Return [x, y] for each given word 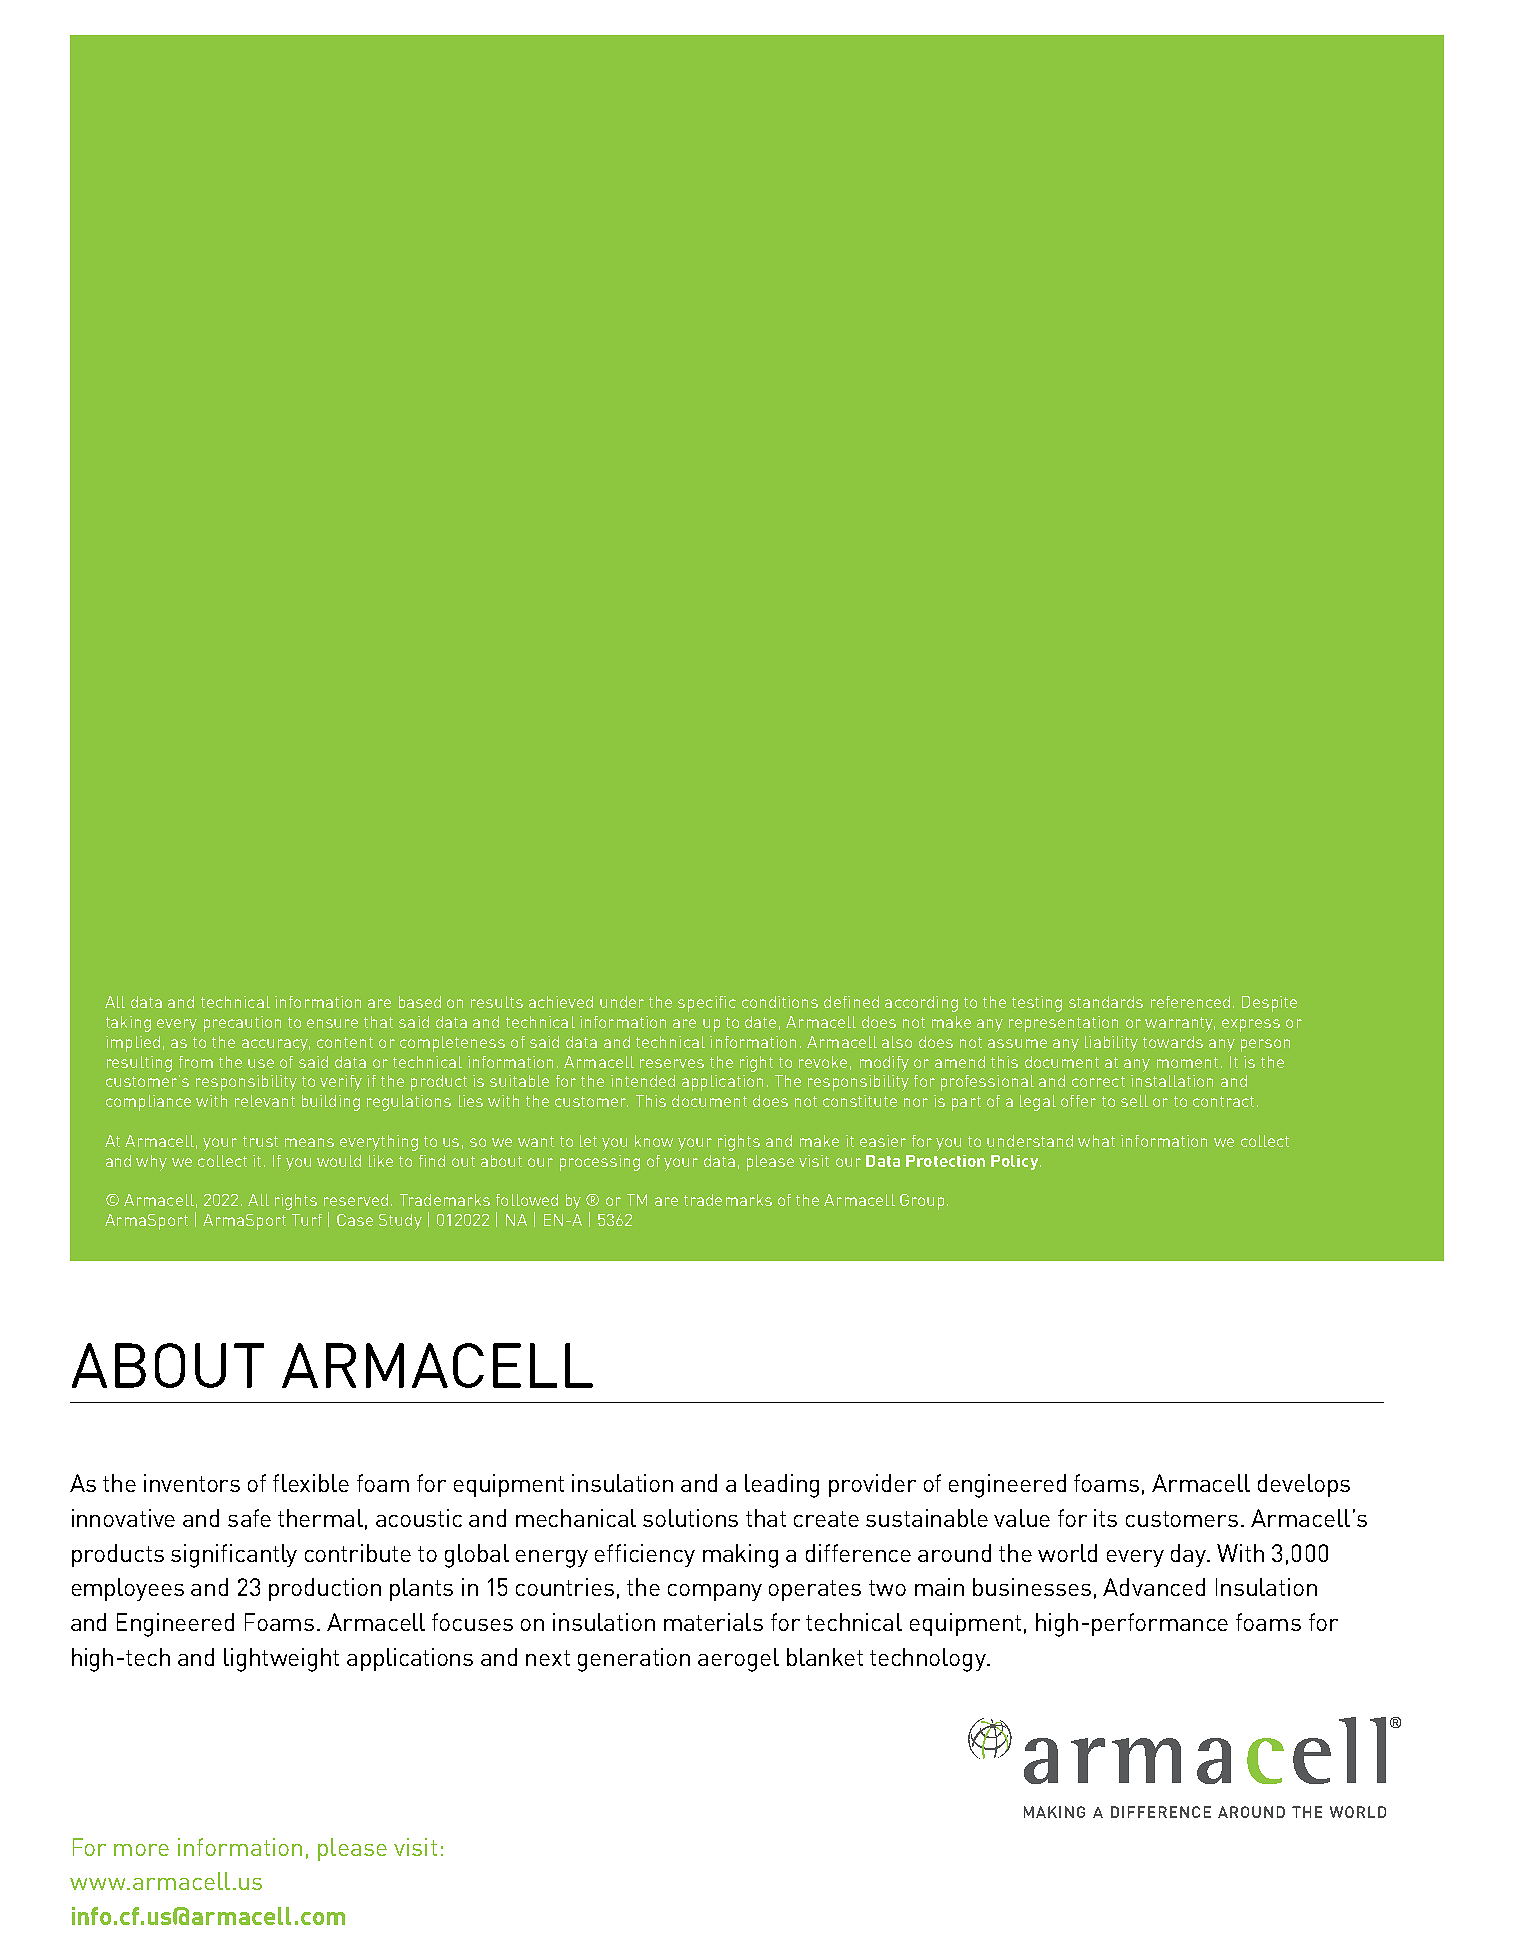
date [760, 1022]
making [740, 1556]
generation [634, 1660]
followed [527, 1200]
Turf [307, 1220]
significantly [234, 1556]
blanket [825, 1657]
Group [922, 1202]
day [1190, 1555]
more [141, 1850]
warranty [1180, 1024]
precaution [242, 1024]
